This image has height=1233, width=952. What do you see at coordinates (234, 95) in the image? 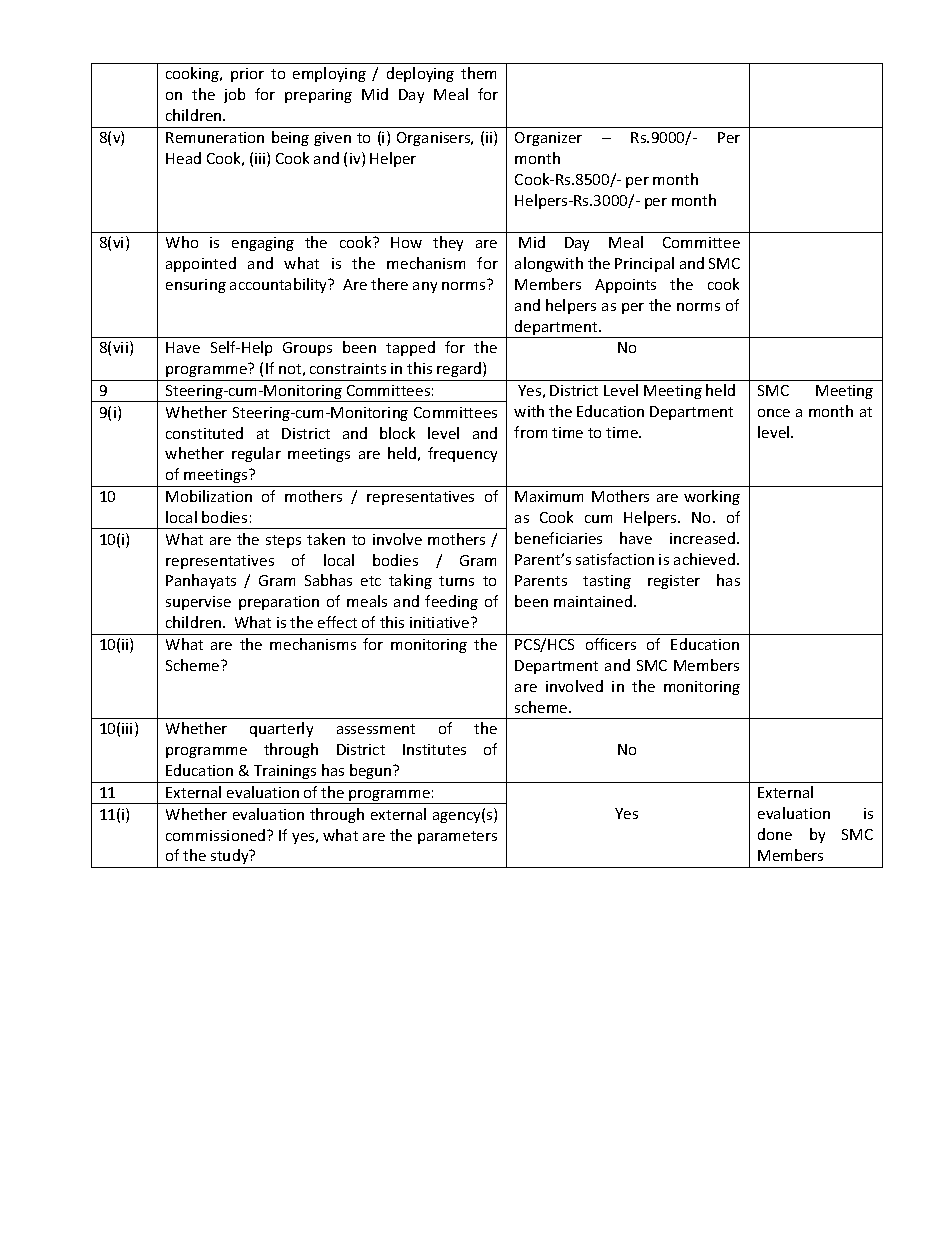
I see `job` at bounding box center [234, 95].
